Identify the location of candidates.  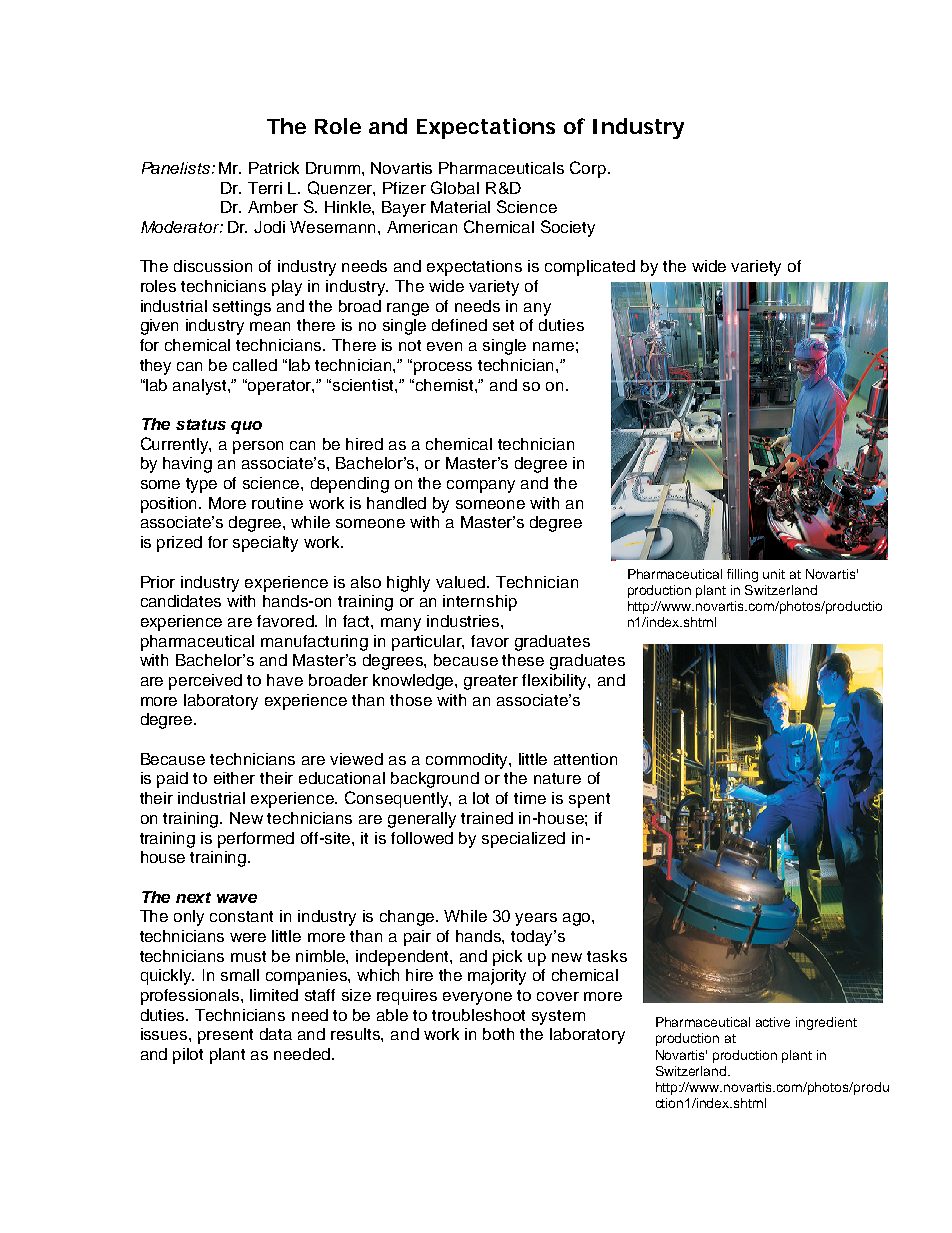
(181, 601).
